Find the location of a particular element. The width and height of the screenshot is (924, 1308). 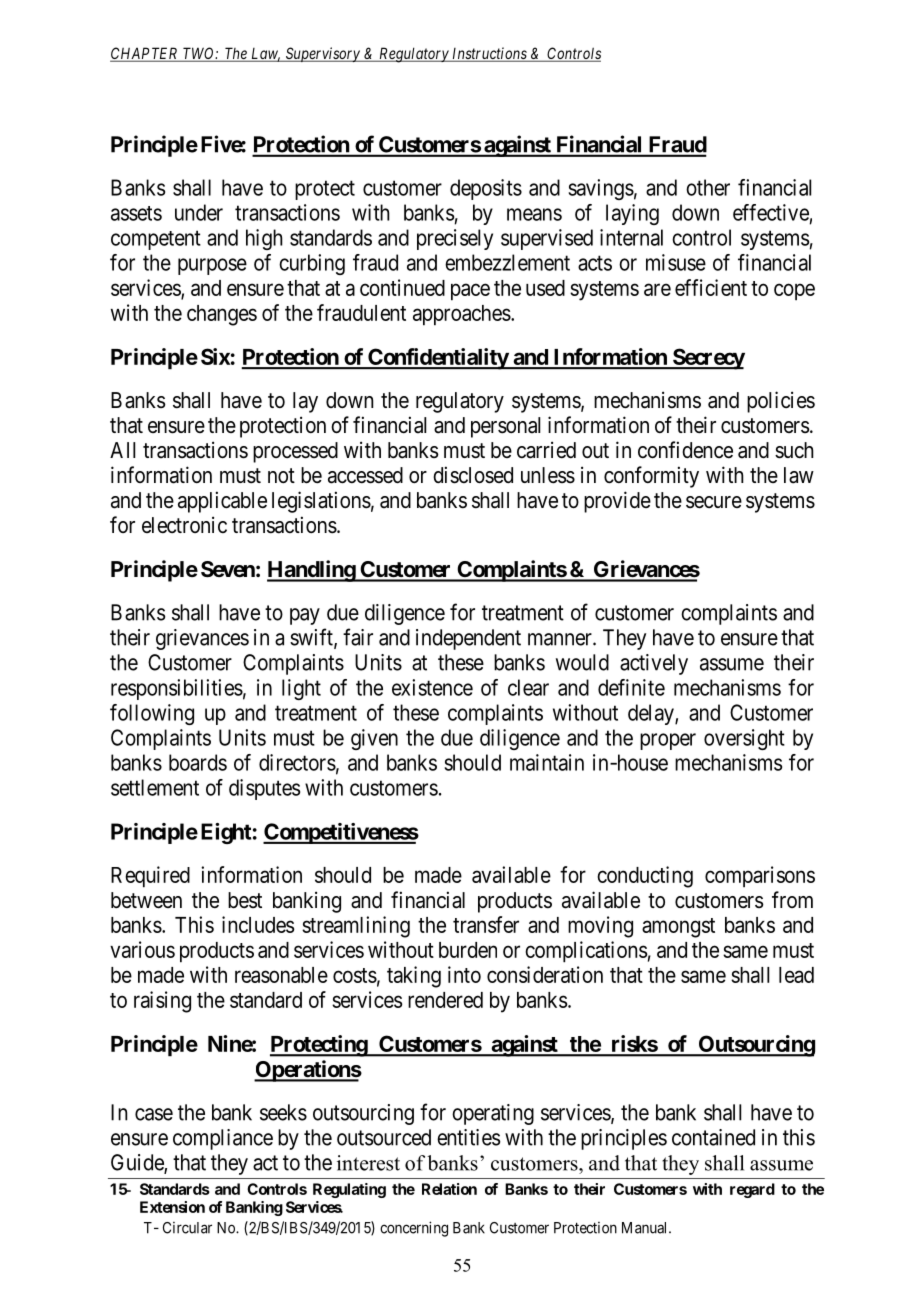

other is located at coordinates (708, 187).
